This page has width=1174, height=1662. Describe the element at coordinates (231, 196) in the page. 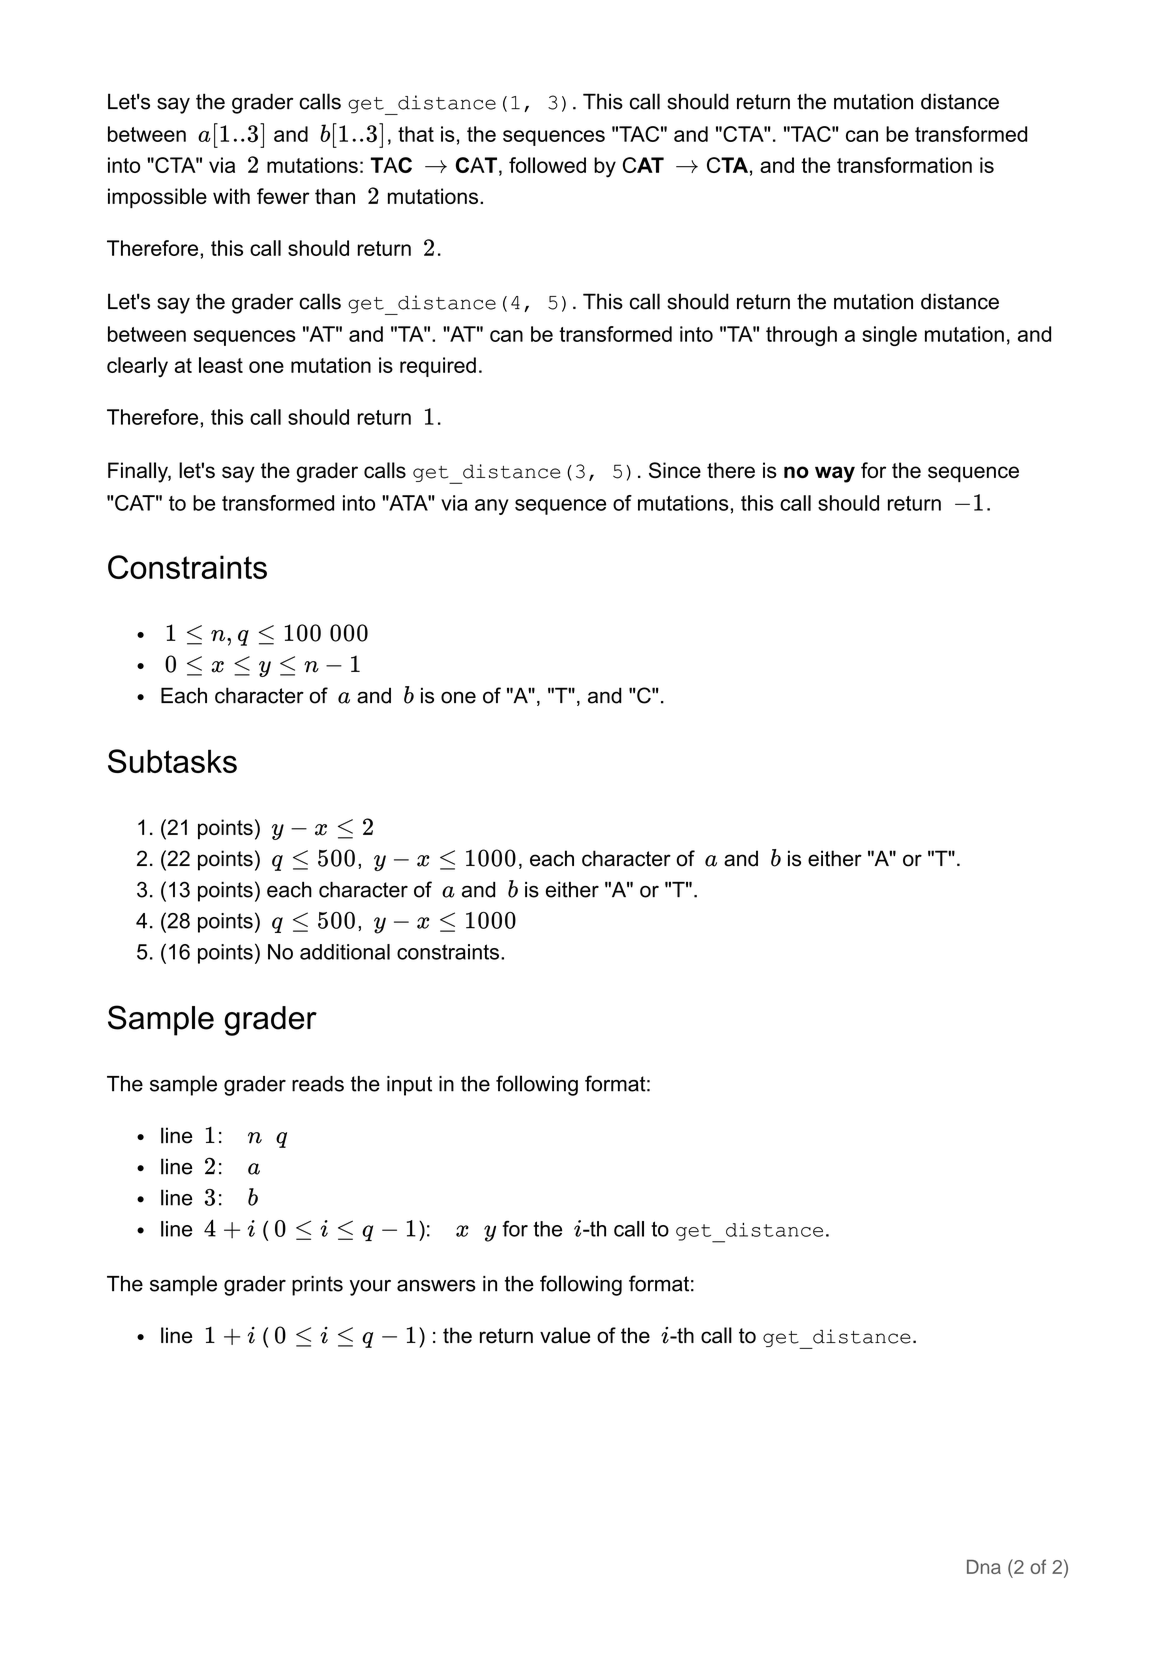

I see `with` at that location.
